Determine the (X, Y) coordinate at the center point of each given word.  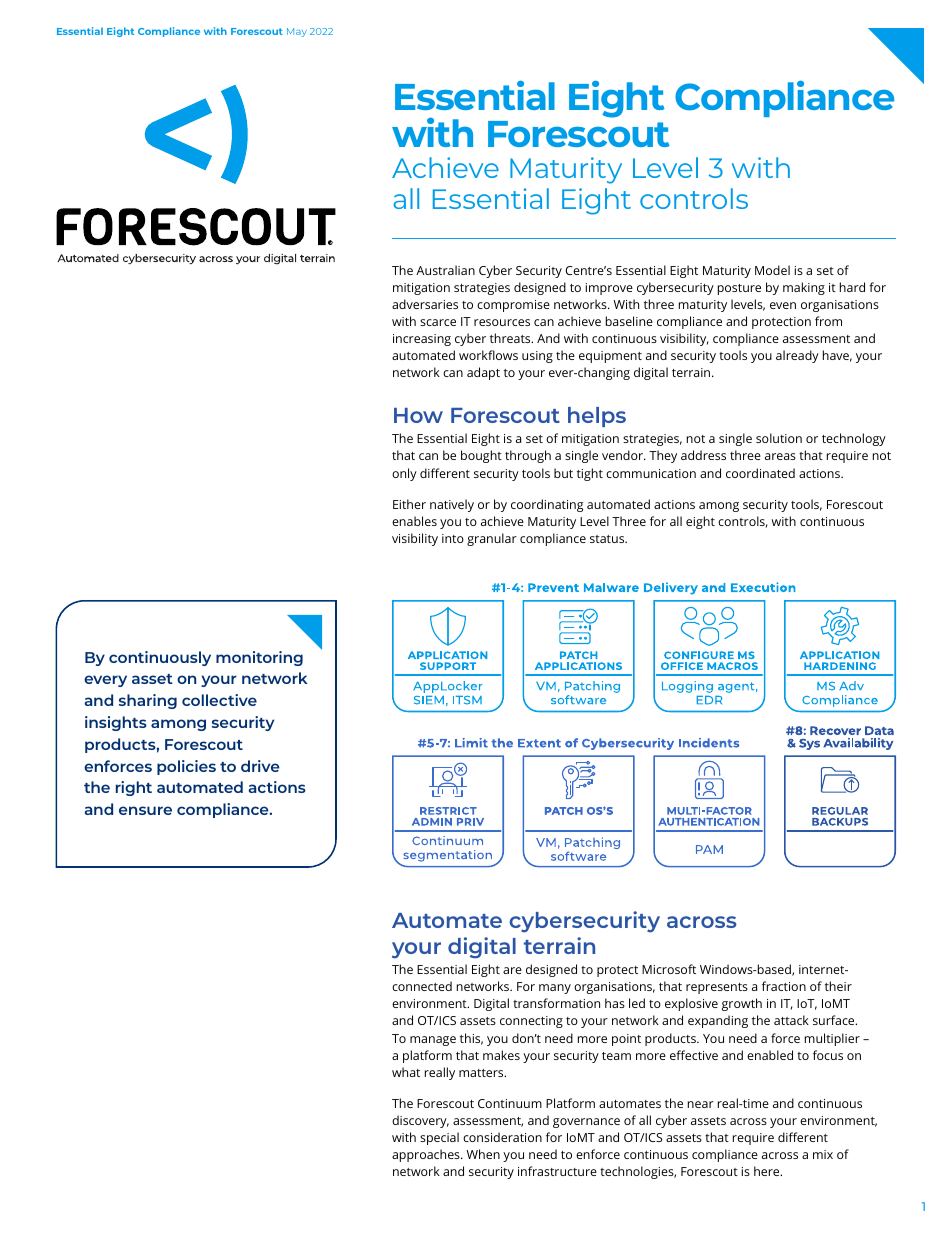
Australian (445, 270)
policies (186, 767)
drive (260, 766)
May (297, 32)
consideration (502, 1137)
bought (481, 456)
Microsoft (669, 969)
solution (779, 438)
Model (772, 270)
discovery (420, 1121)
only (404, 474)
